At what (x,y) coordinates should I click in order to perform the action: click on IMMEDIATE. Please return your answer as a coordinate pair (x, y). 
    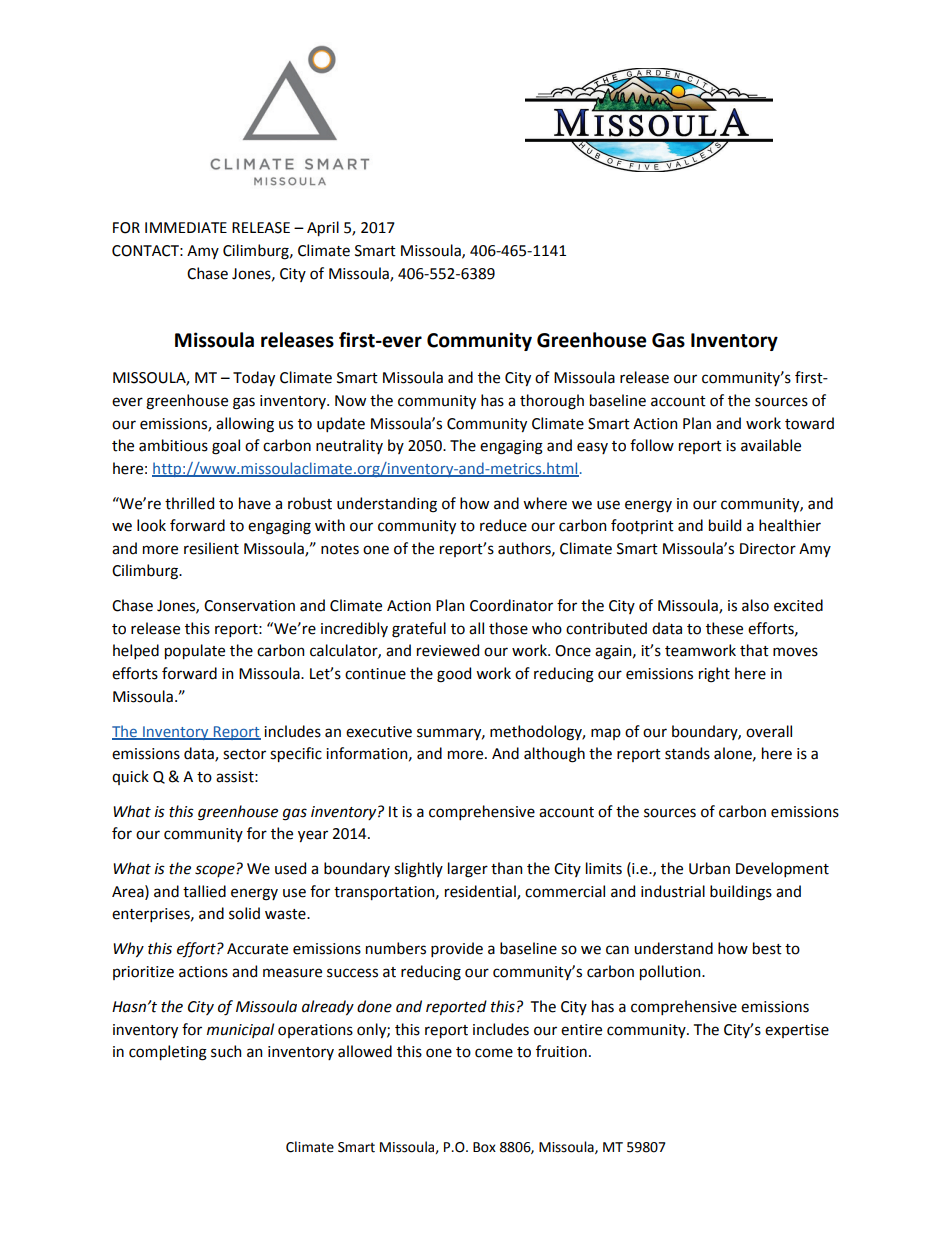
    Looking at the image, I should click on (186, 227).
